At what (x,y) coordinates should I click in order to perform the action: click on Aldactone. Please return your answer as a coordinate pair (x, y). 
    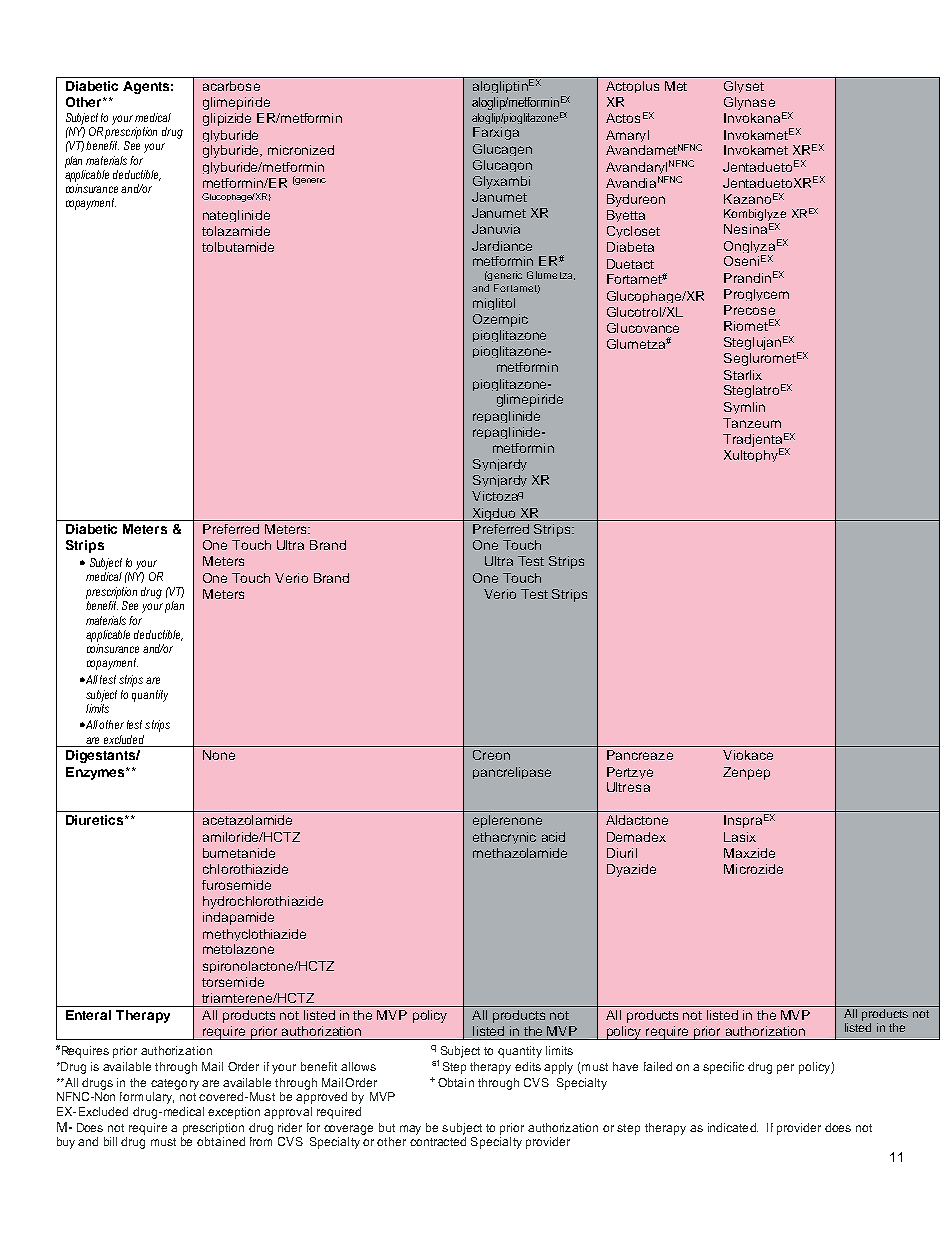
    Looking at the image, I should click on (637, 820).
